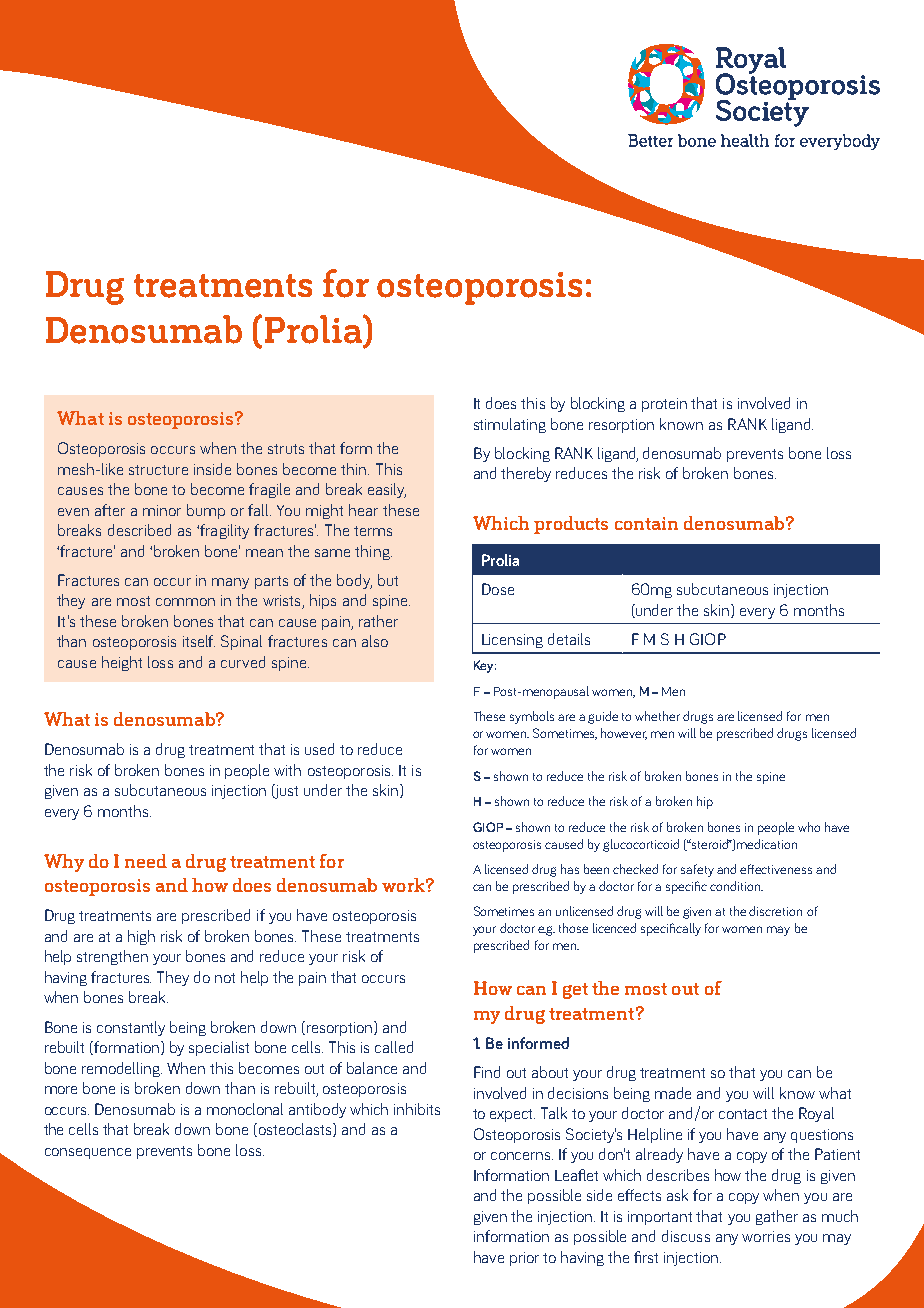 This document has height=1308, width=924. I want to click on need, so click(146, 861).
